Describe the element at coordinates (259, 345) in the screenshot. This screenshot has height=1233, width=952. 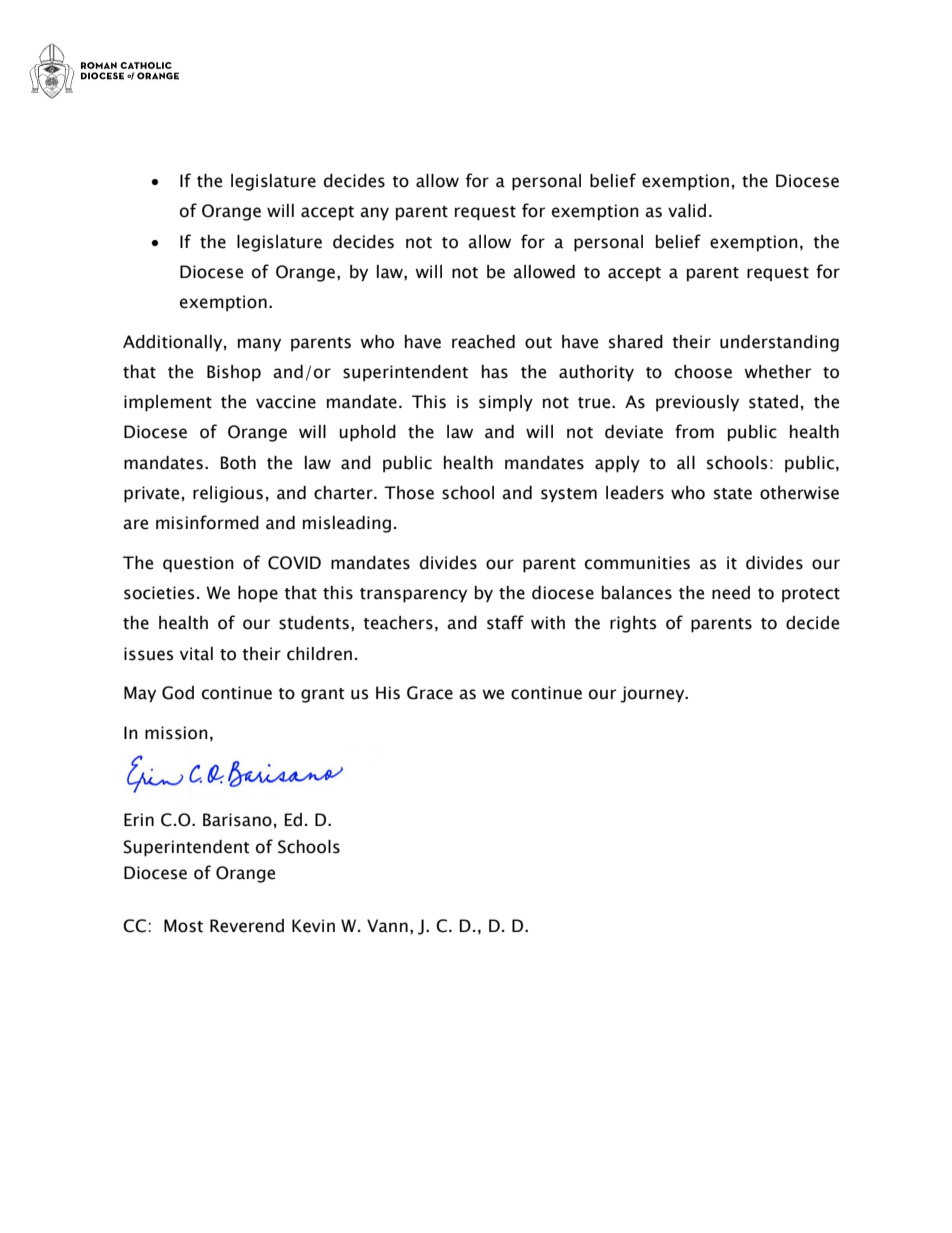
I see `many` at that location.
